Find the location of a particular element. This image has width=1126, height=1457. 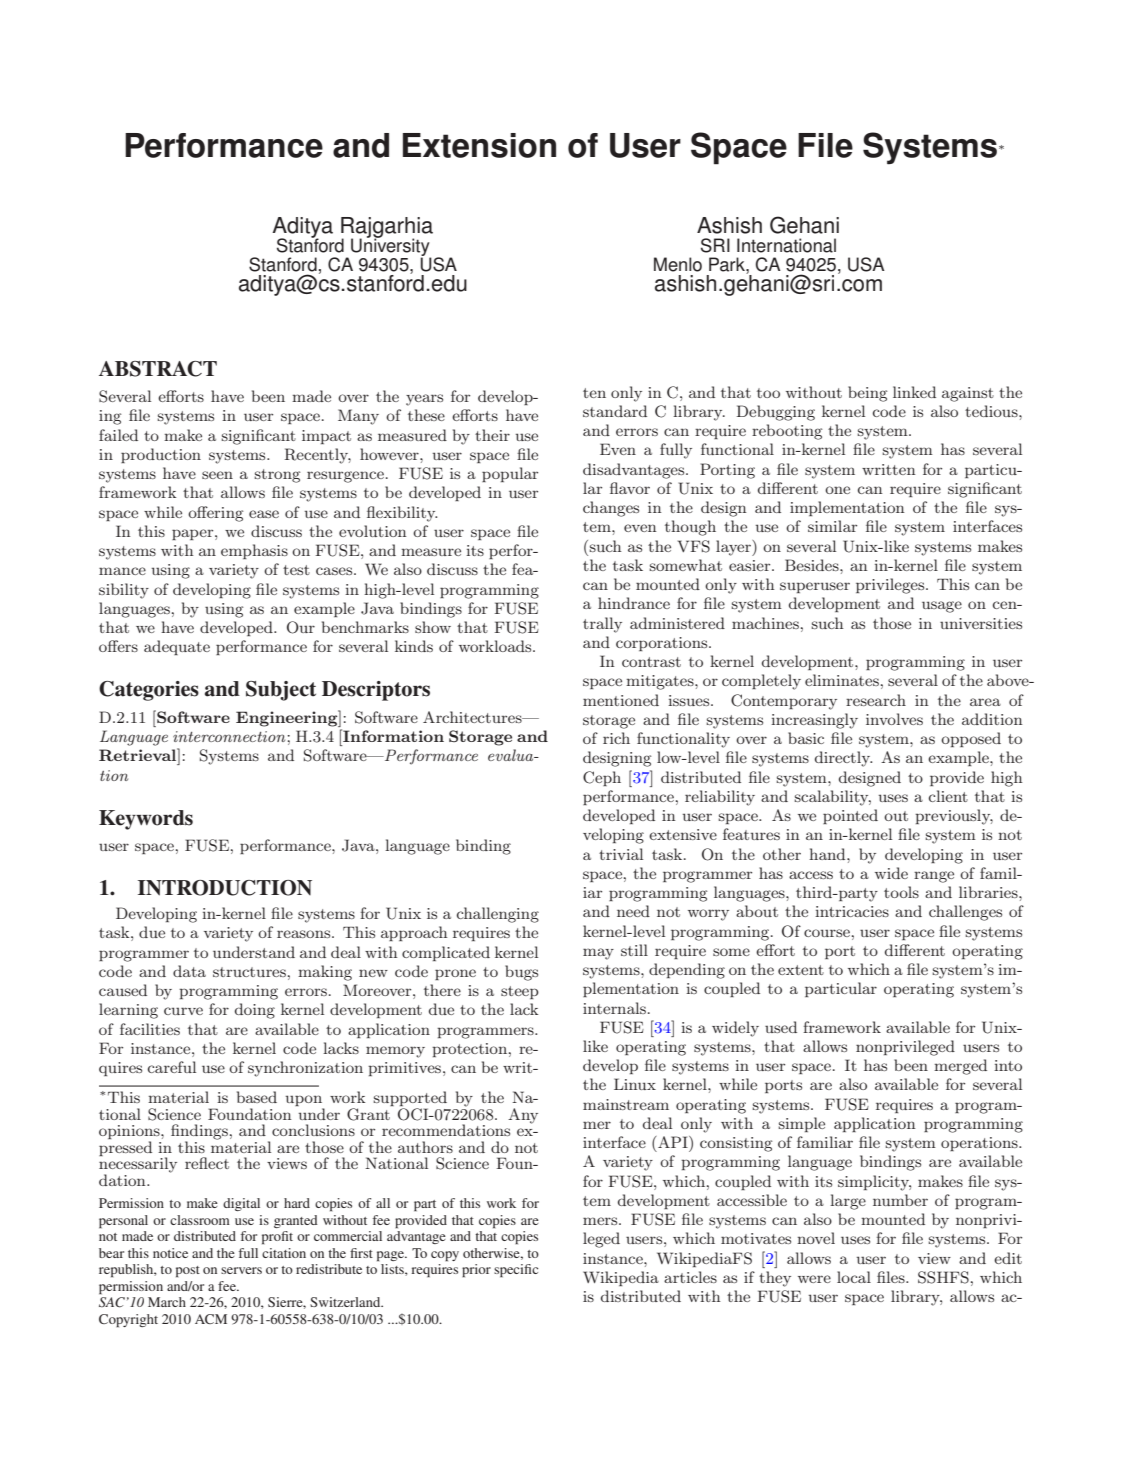

linked is located at coordinates (914, 392).
